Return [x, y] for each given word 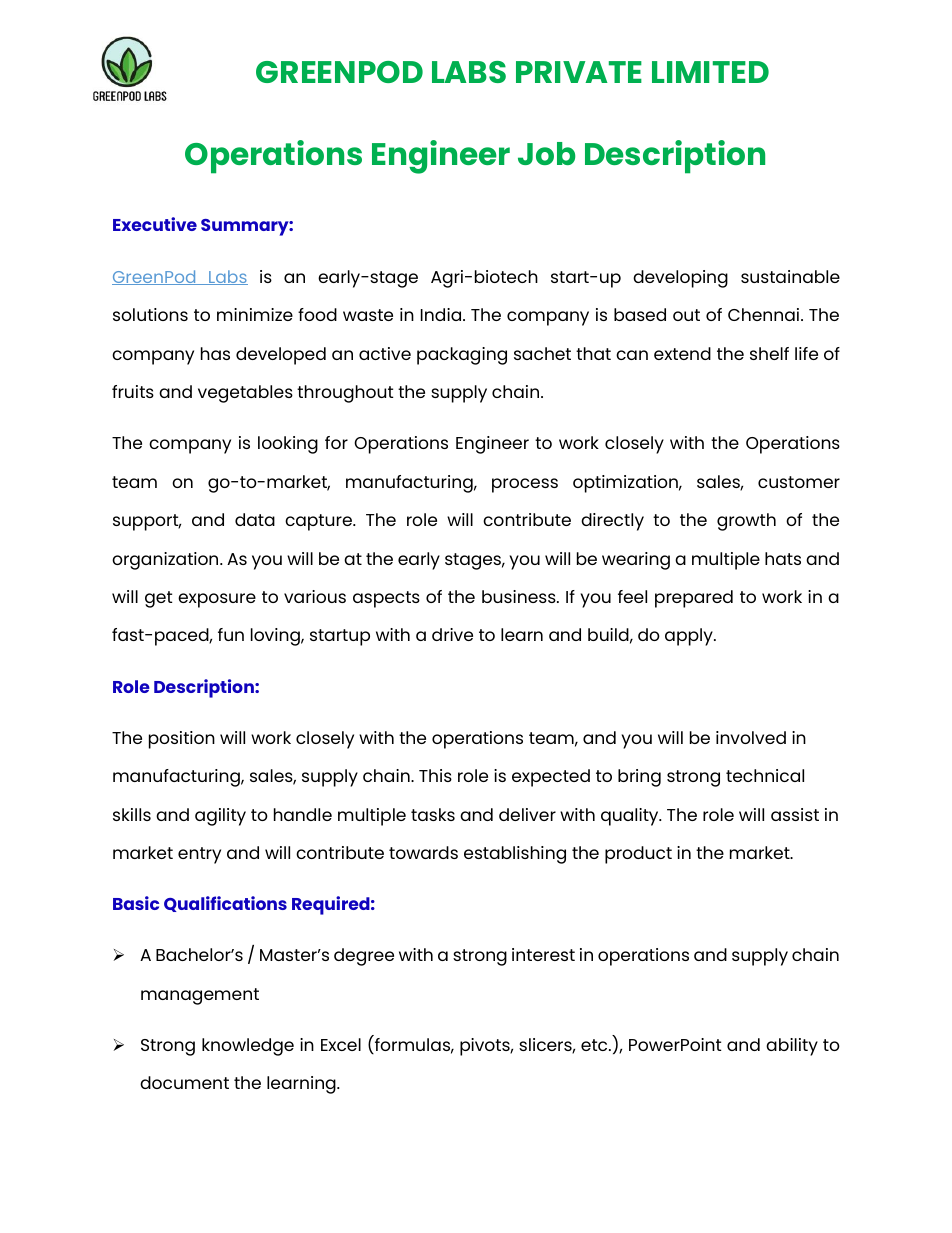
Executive [155, 224]
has [215, 353]
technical [765, 775]
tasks [433, 814]
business [520, 596]
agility [220, 817]
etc [595, 1045]
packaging [462, 356]
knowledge [248, 1047]
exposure [217, 600]
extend [682, 353]
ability [792, 1047]
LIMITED [710, 72]
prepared [694, 599]
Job [546, 153]
